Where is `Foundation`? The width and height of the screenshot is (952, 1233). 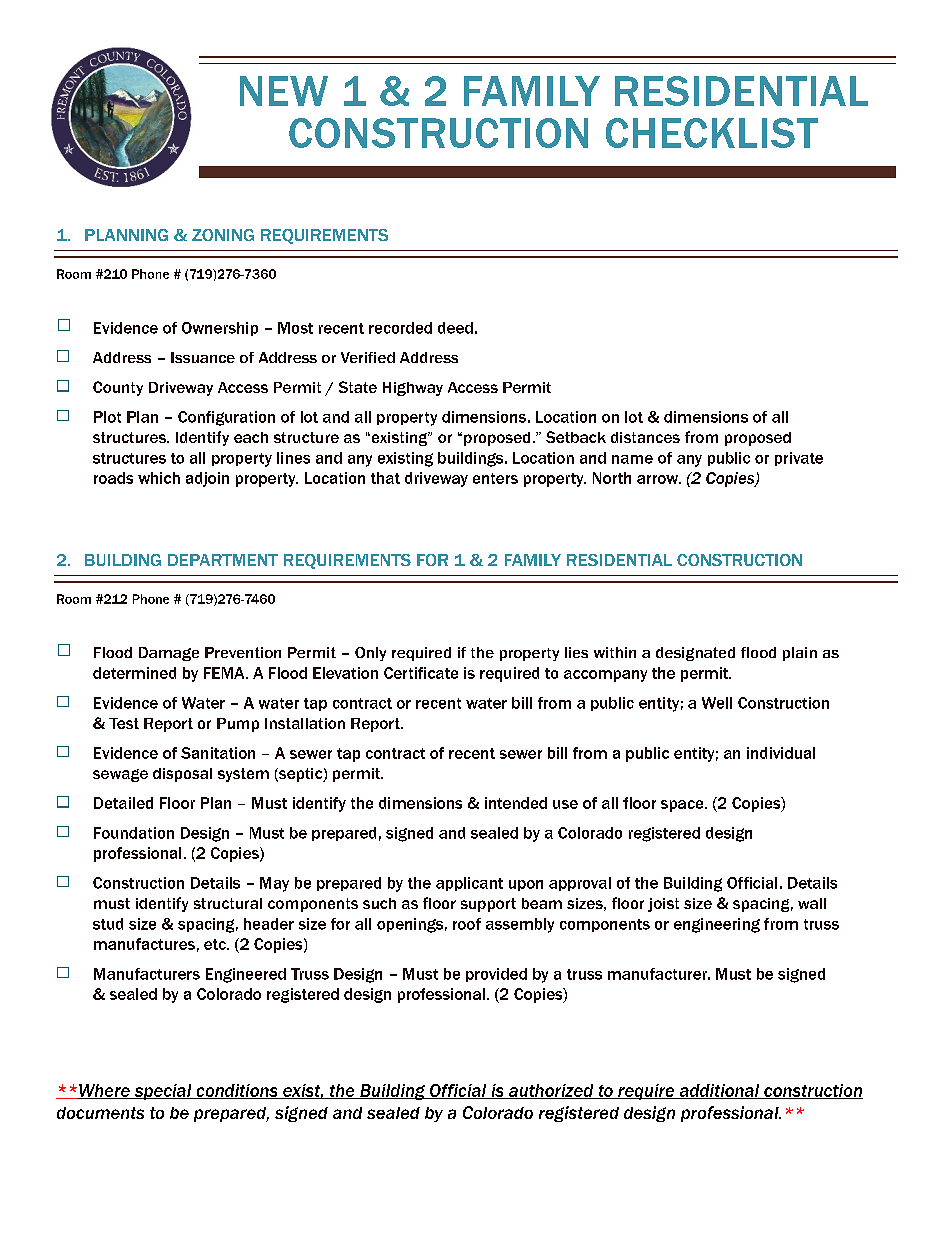 Foundation is located at coordinates (134, 833).
